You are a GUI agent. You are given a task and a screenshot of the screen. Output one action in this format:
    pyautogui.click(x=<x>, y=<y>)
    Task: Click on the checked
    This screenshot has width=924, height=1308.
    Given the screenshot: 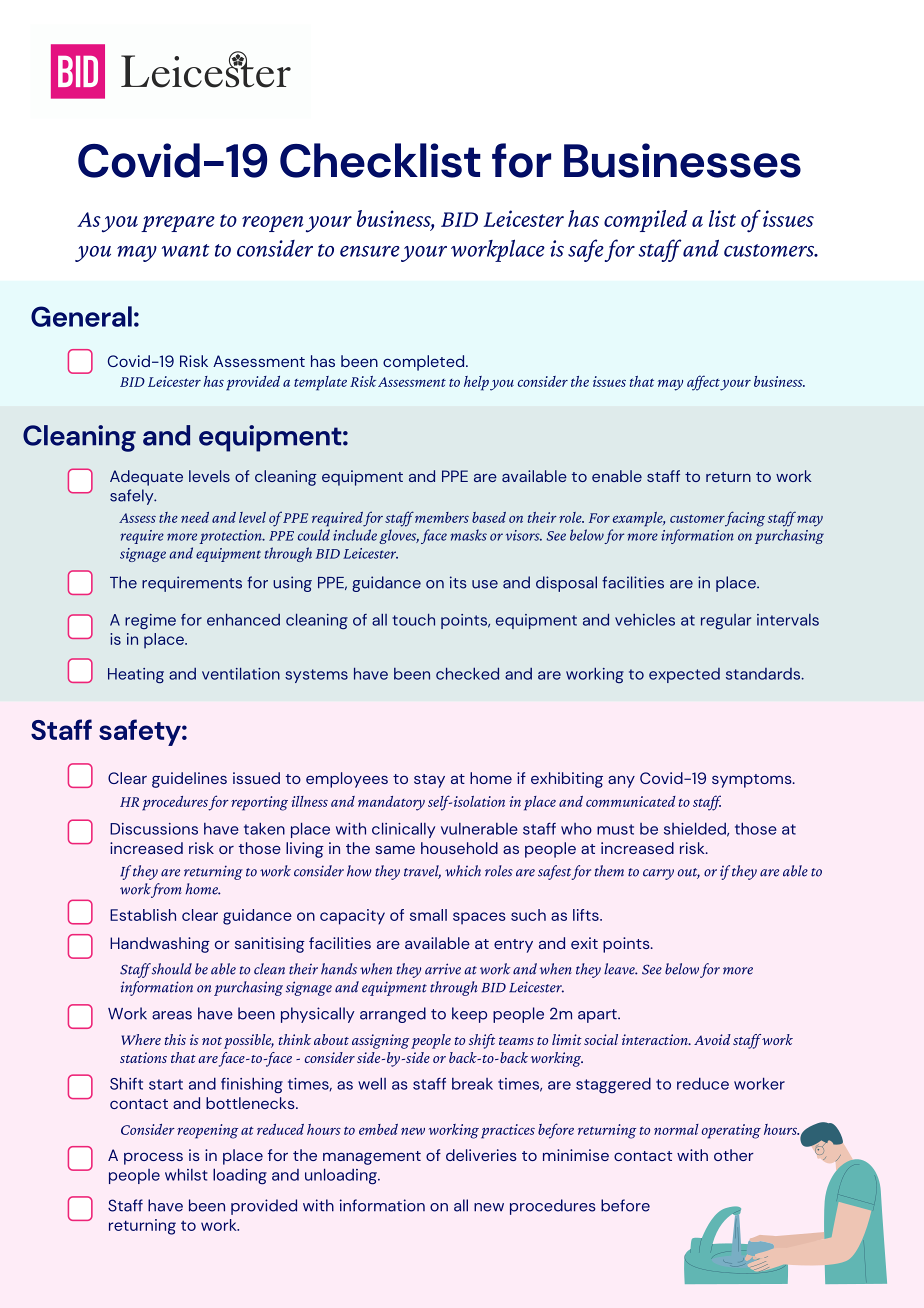 What is the action you would take?
    pyautogui.click(x=467, y=674)
